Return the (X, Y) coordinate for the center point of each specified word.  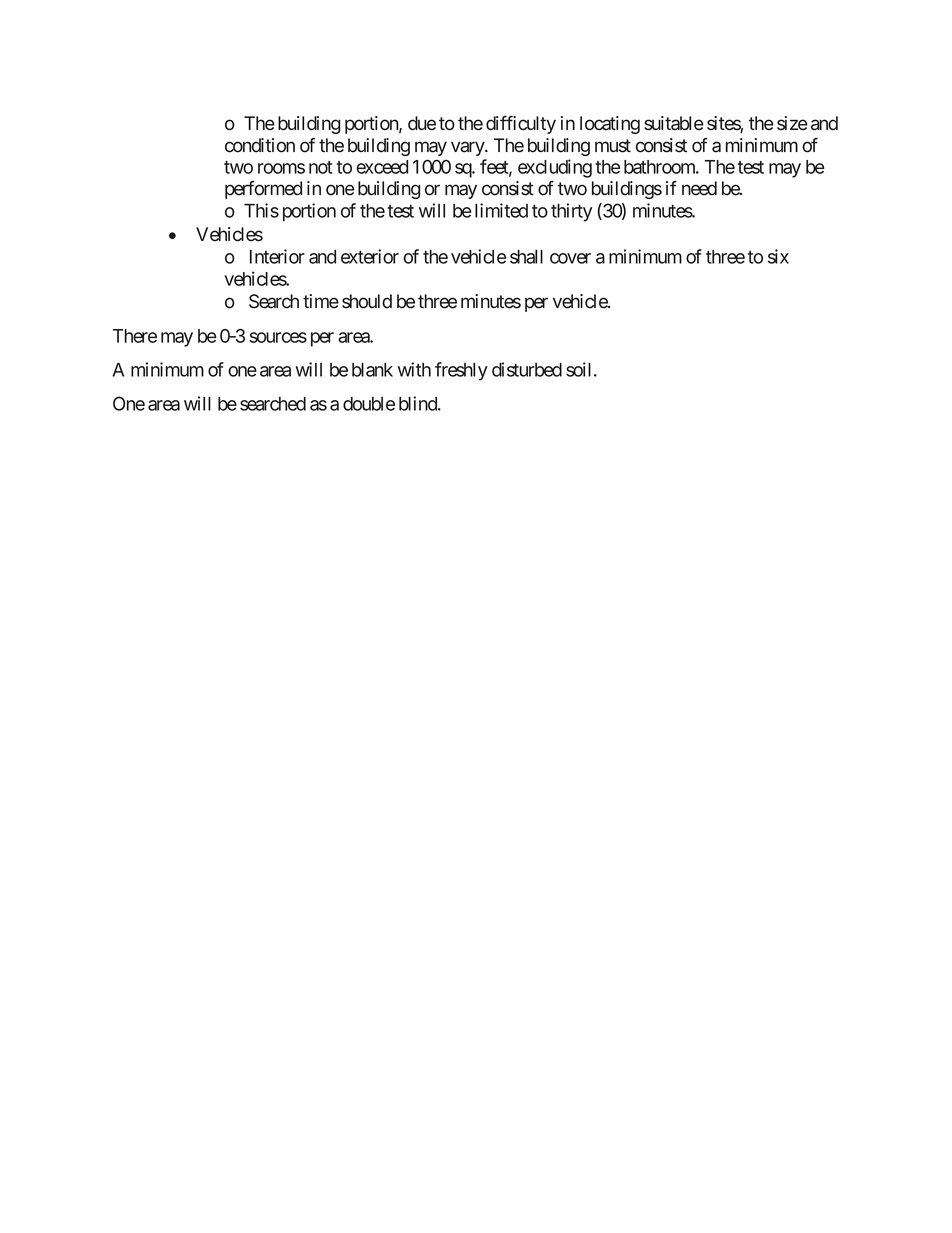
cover (570, 258)
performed (263, 190)
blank (372, 370)
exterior (370, 256)
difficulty (521, 124)
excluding (555, 168)
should (367, 301)
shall (526, 257)
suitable (674, 123)
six (778, 256)
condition (260, 145)
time (321, 301)
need (699, 188)
